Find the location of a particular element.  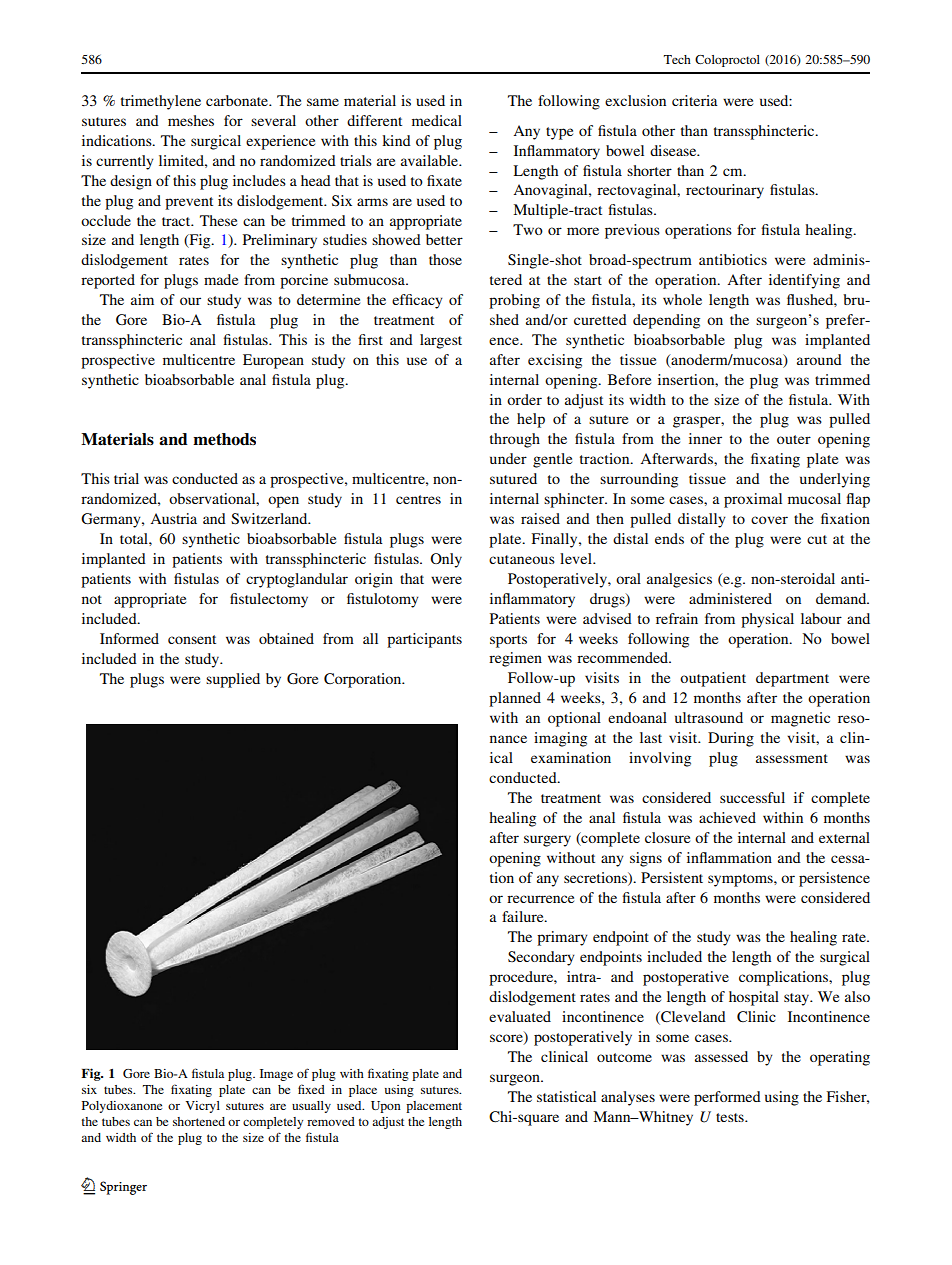

type is located at coordinates (559, 133).
